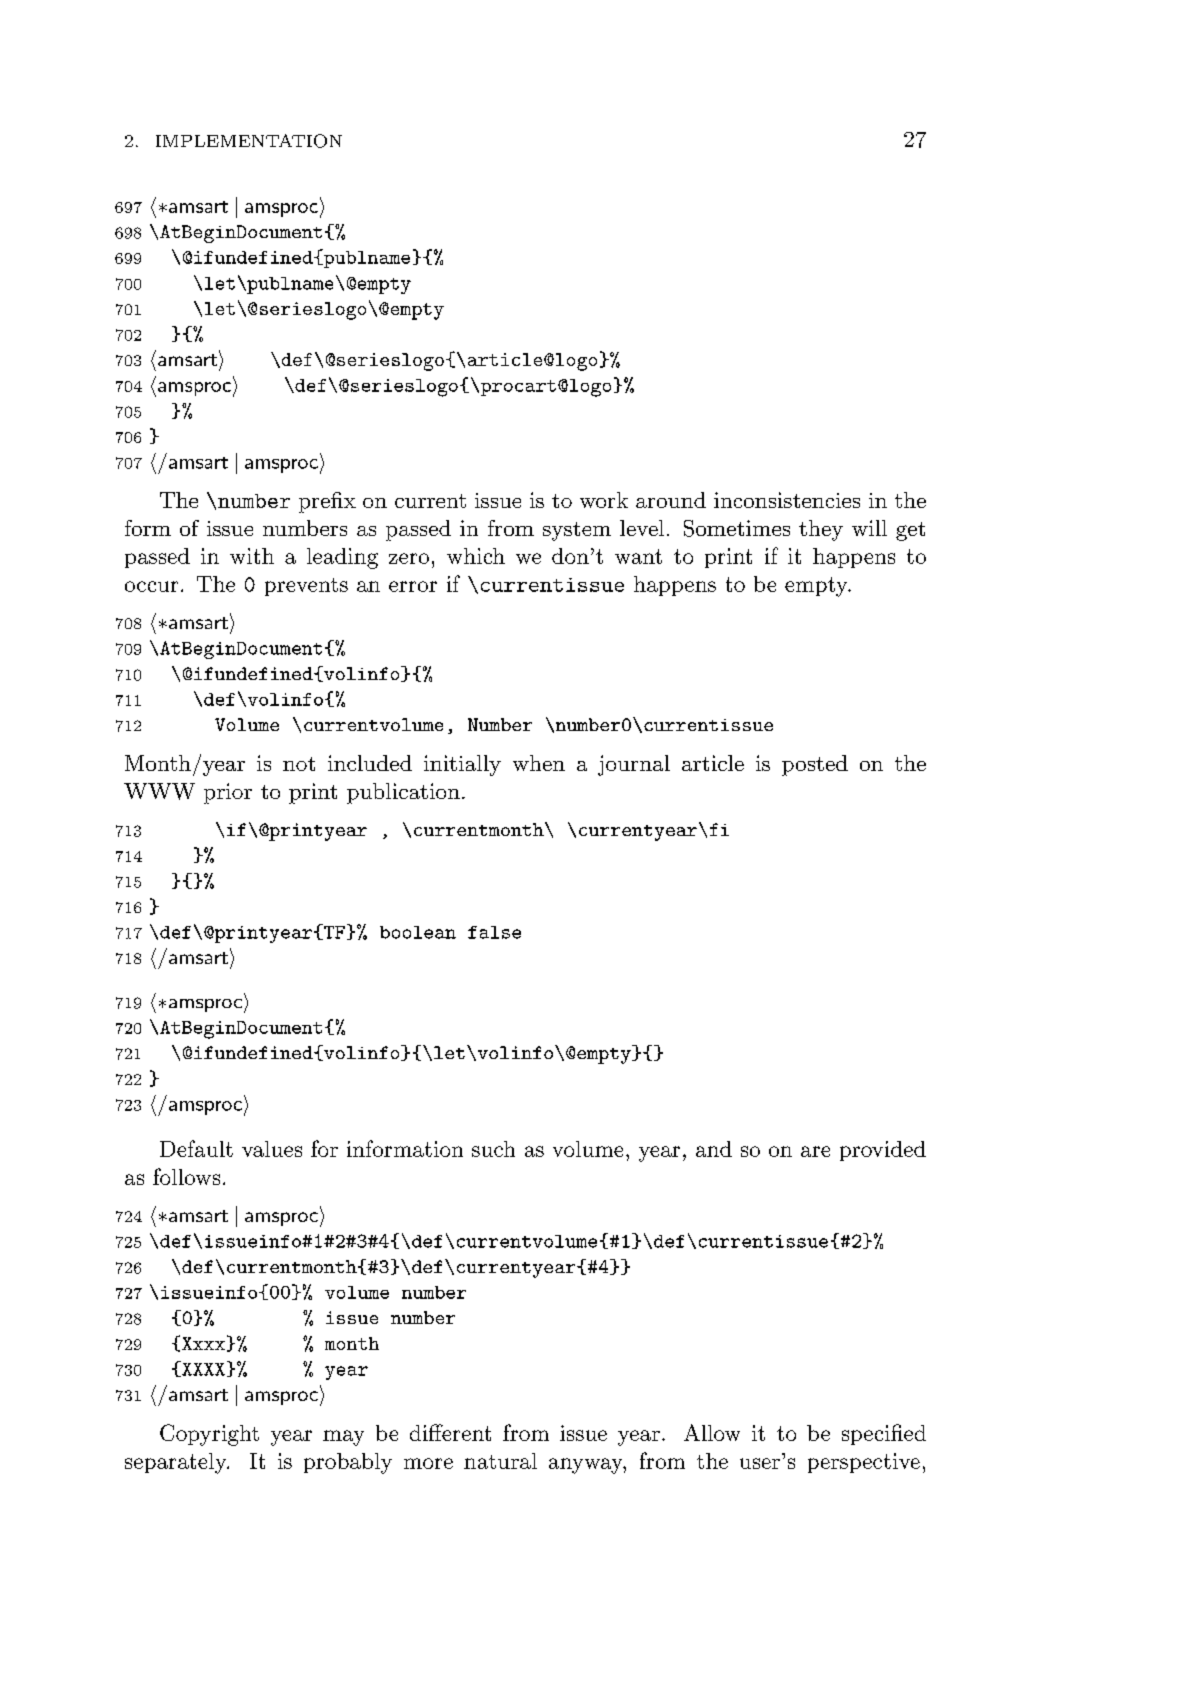 The width and height of the image is (1177, 1681). What do you see at coordinates (494, 932) in the image?
I see `false` at bounding box center [494, 932].
